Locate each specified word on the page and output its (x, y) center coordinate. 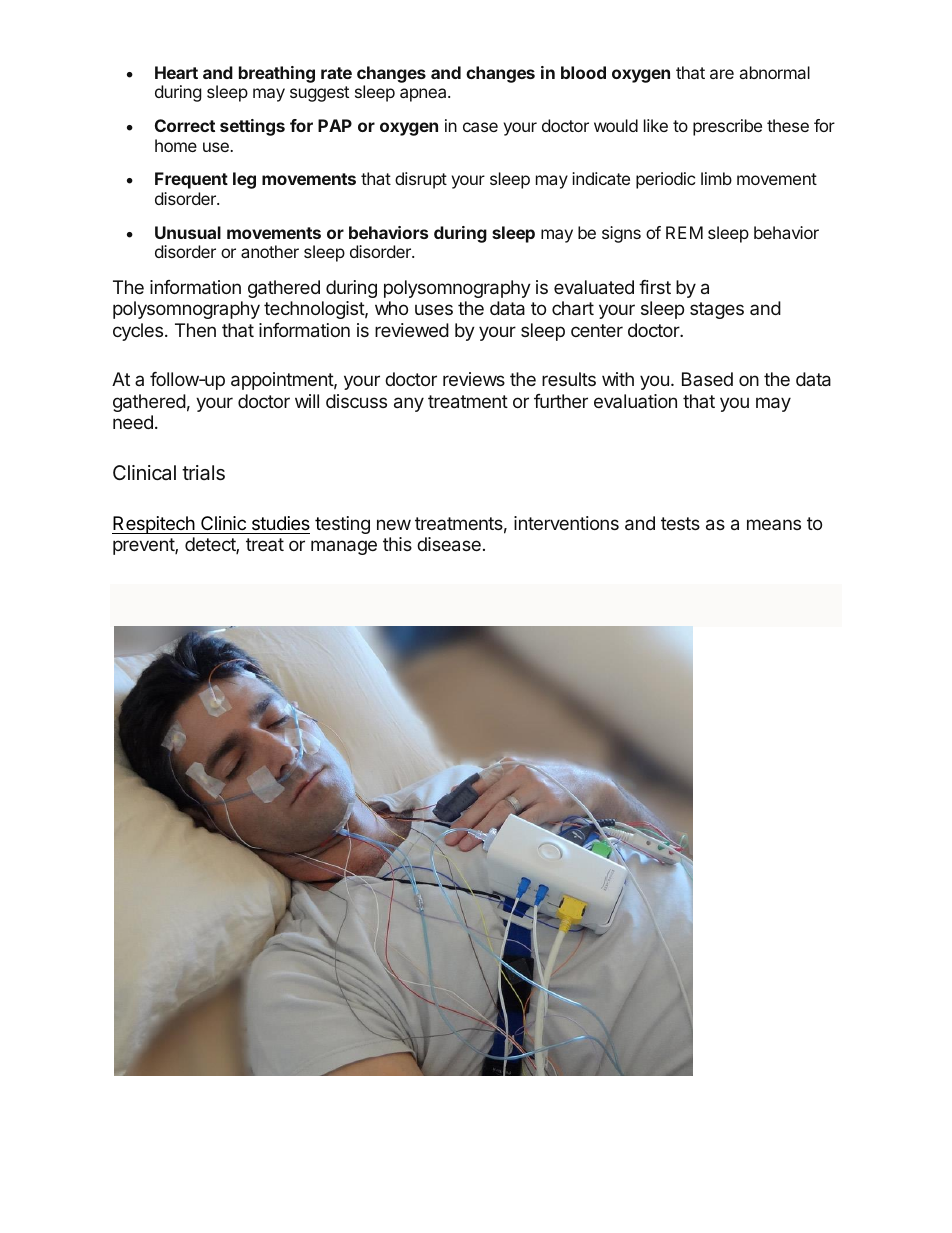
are (722, 74)
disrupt (421, 180)
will (307, 401)
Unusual (188, 232)
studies (281, 523)
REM (684, 232)
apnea (424, 95)
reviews (474, 379)
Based (707, 379)
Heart (176, 72)
